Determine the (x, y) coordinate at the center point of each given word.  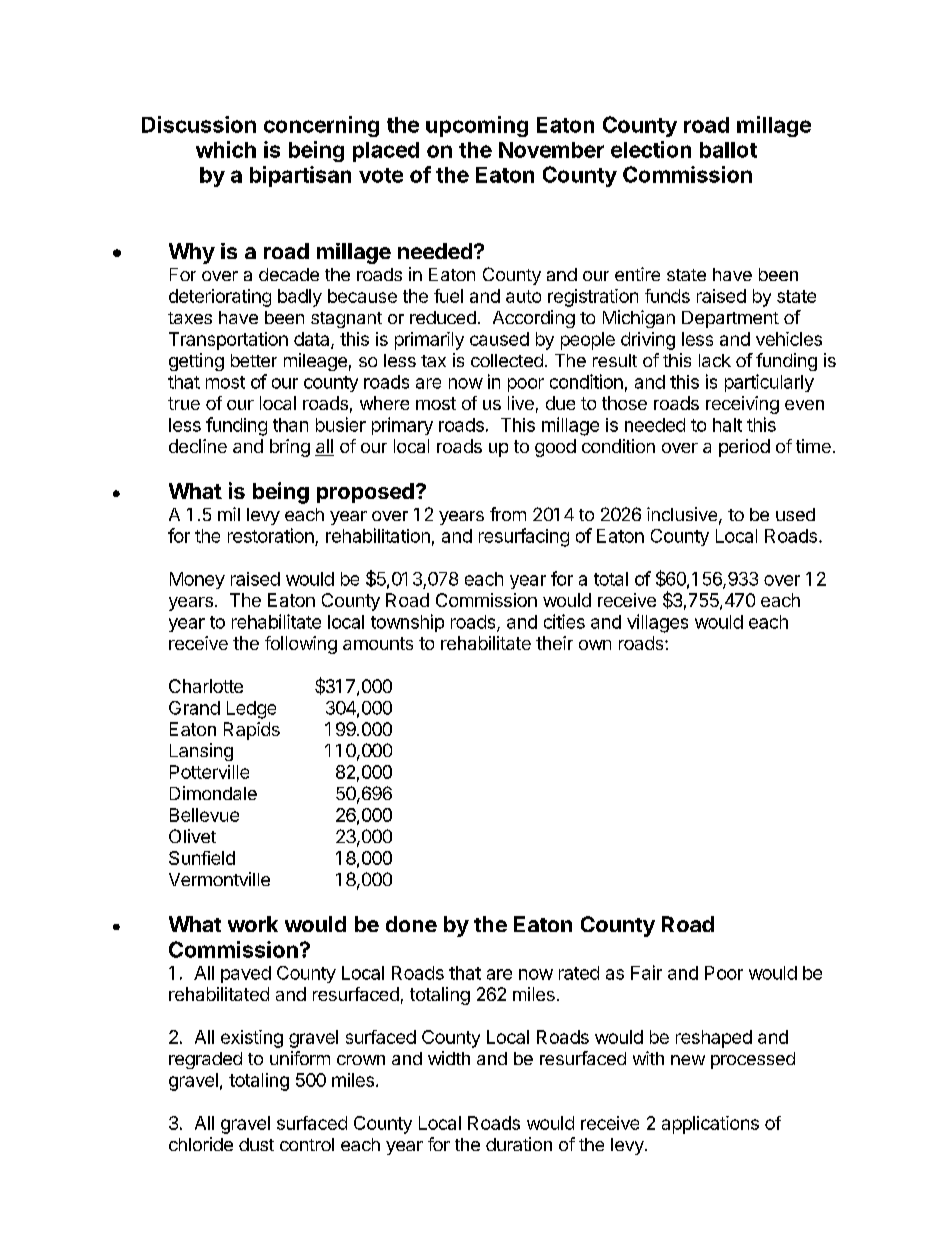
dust (256, 1144)
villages (657, 623)
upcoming (477, 126)
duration (519, 1144)
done (411, 924)
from (508, 514)
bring (290, 448)
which (226, 149)
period (744, 448)
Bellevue (204, 815)
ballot (728, 150)
